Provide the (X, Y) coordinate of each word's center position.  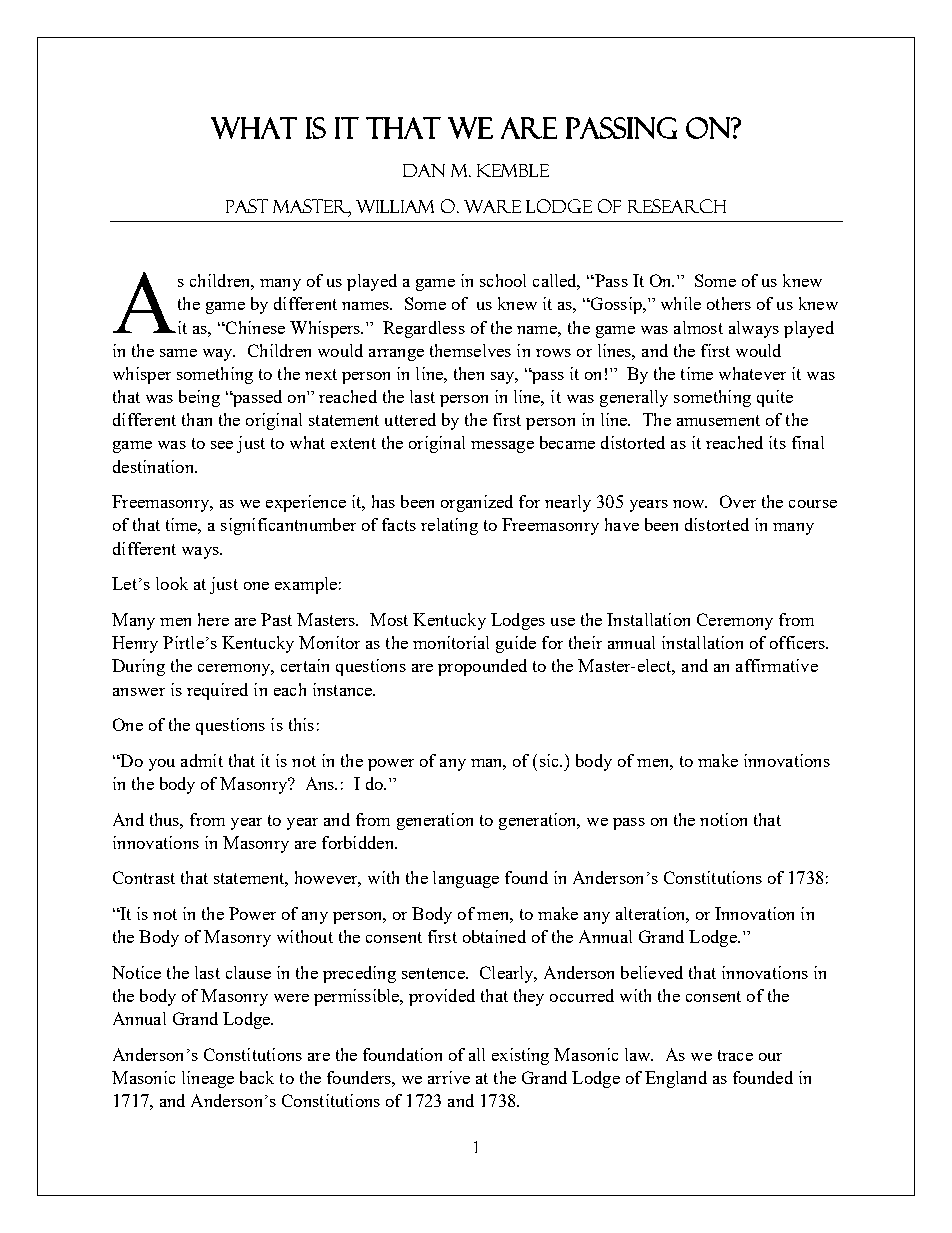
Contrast (144, 877)
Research (677, 206)
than (197, 419)
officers (799, 642)
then (469, 373)
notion (723, 819)
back (257, 1077)
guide (516, 644)
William (395, 206)
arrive (449, 1077)
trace (735, 1055)
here (213, 619)
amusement (718, 420)
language (466, 879)
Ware (492, 206)
